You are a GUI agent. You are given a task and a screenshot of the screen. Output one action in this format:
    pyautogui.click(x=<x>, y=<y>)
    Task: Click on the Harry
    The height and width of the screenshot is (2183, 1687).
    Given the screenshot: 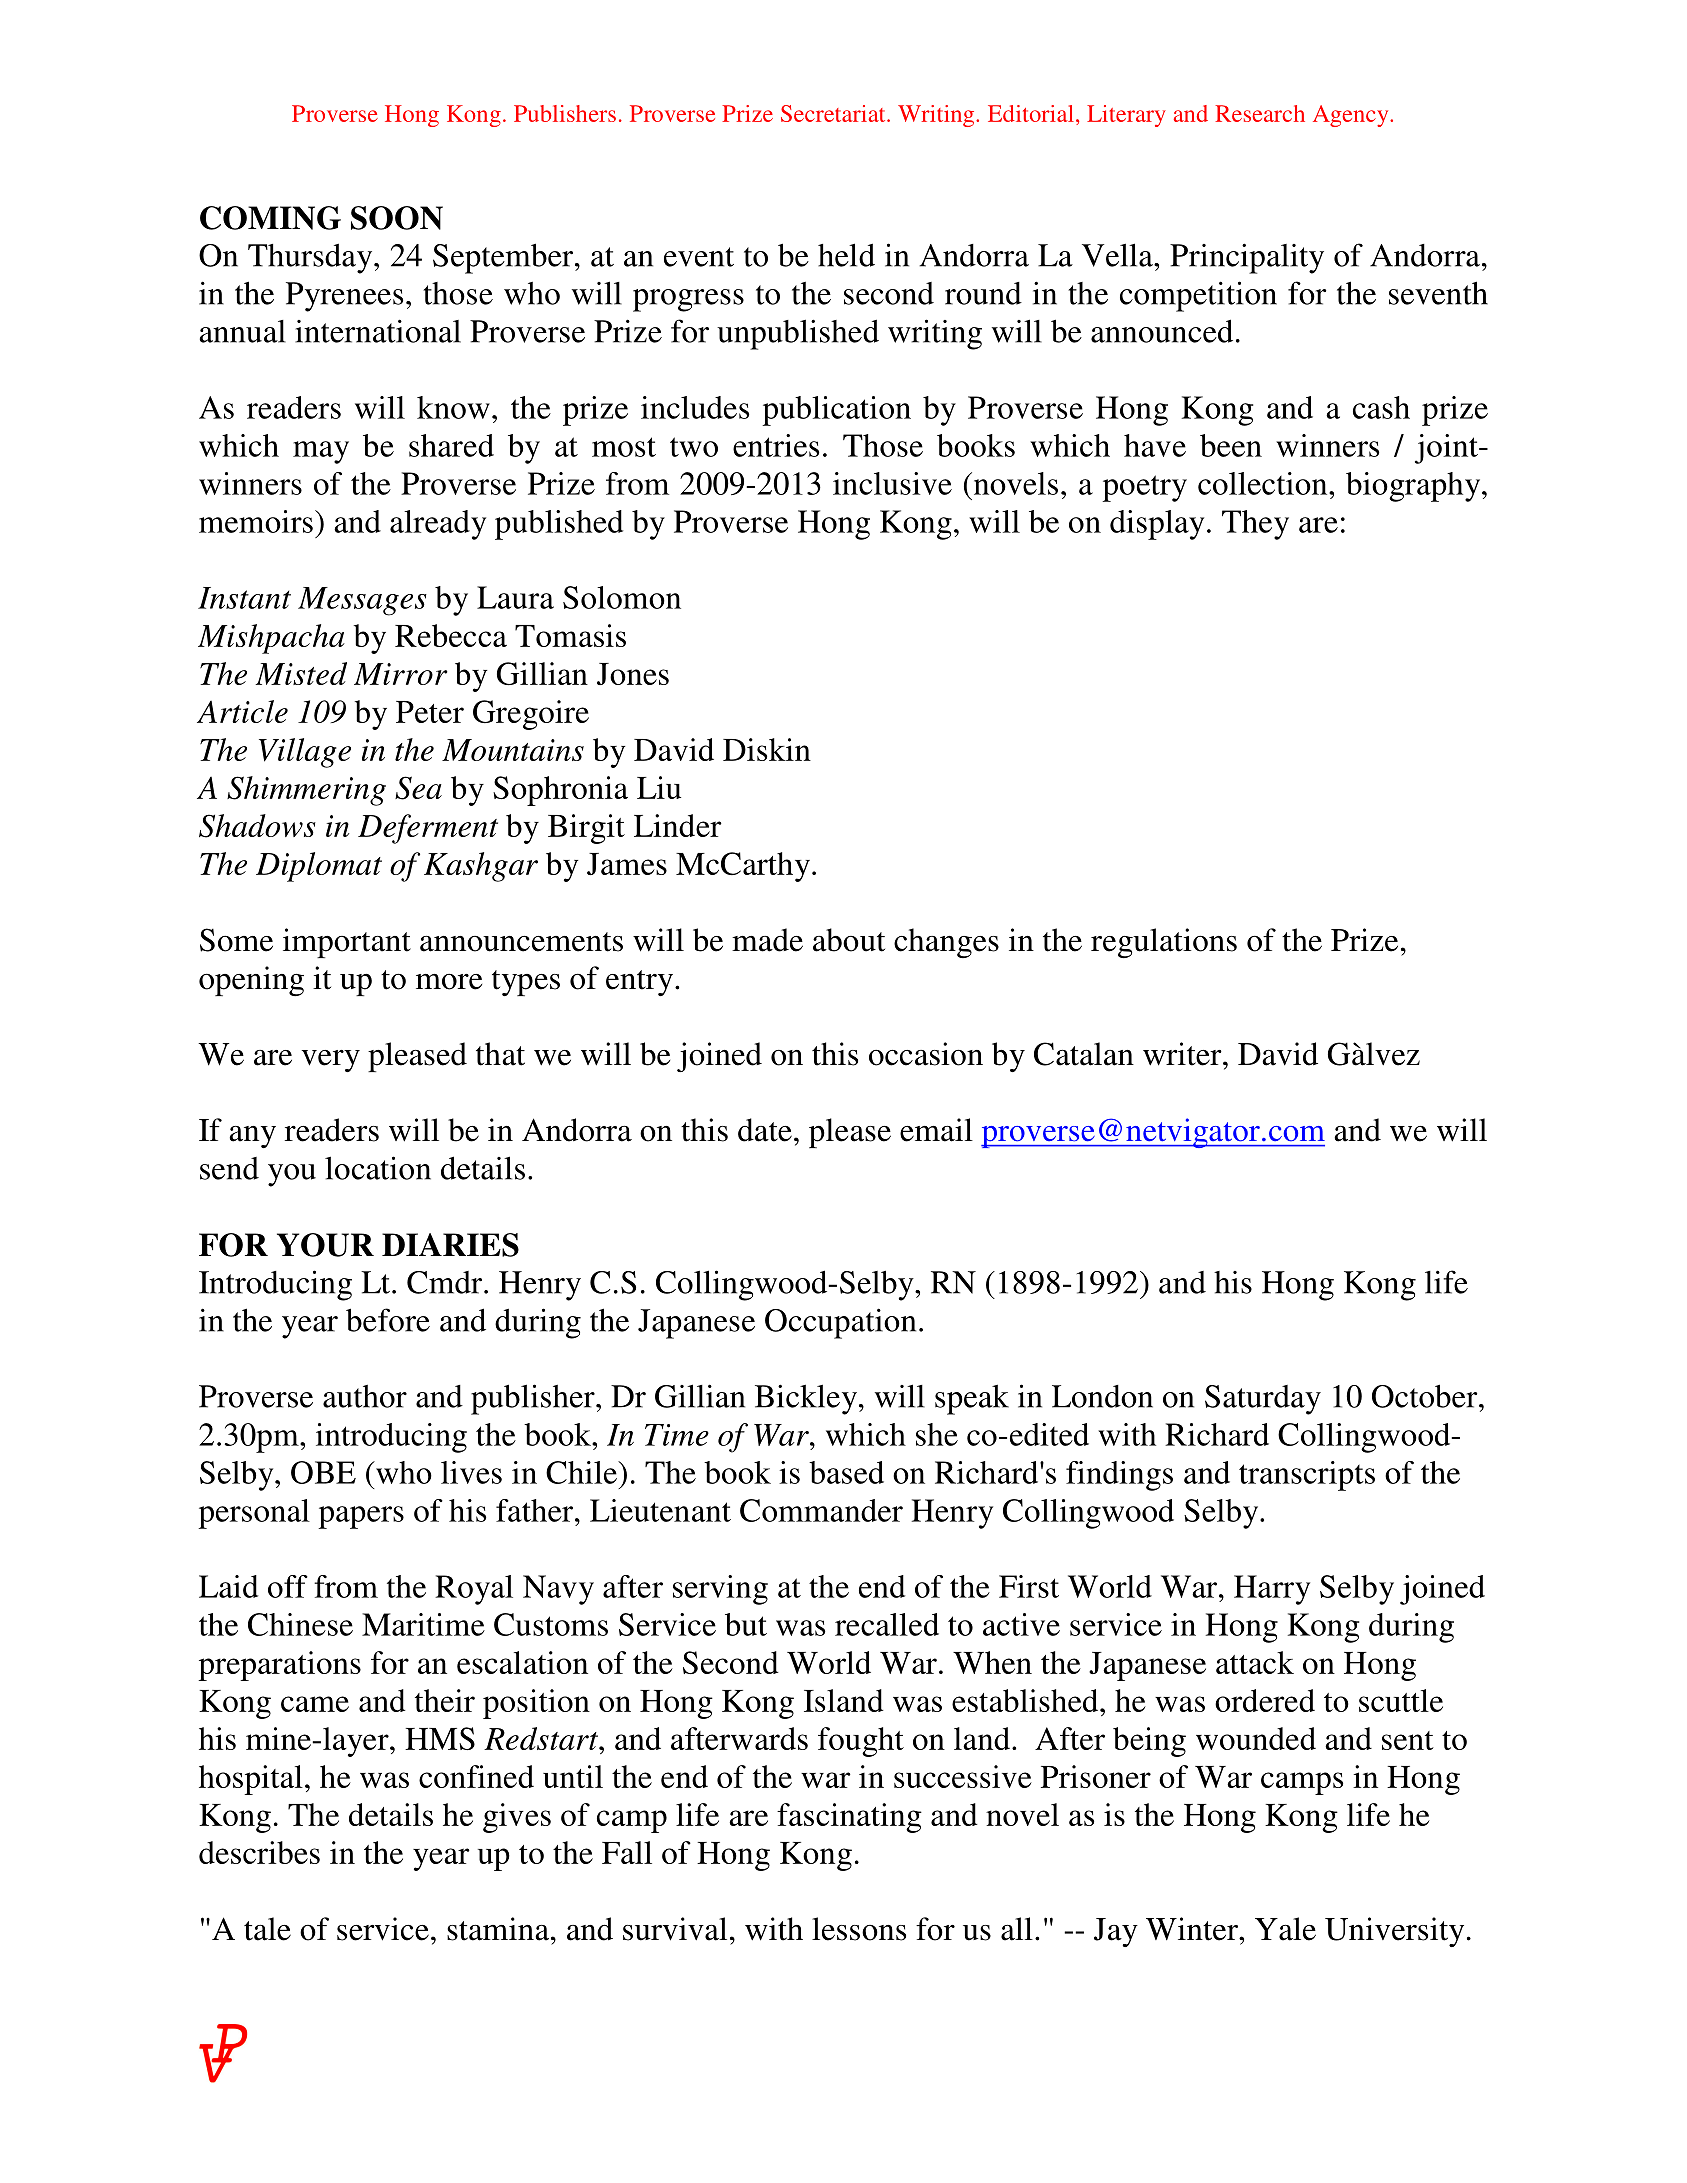 What is the action you would take?
    pyautogui.click(x=1272, y=1590)
